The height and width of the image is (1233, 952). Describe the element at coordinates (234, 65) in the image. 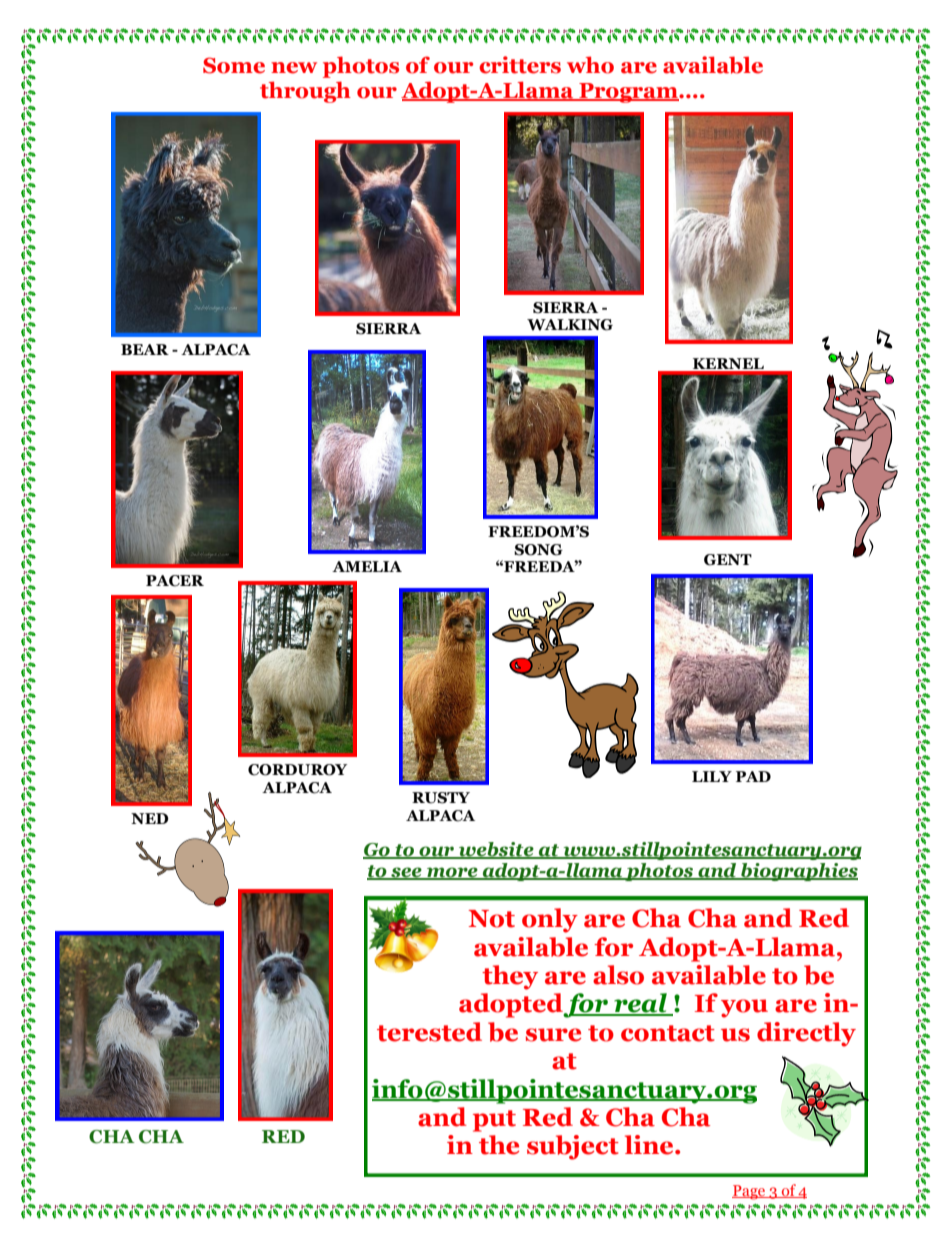

I see `Some` at that location.
